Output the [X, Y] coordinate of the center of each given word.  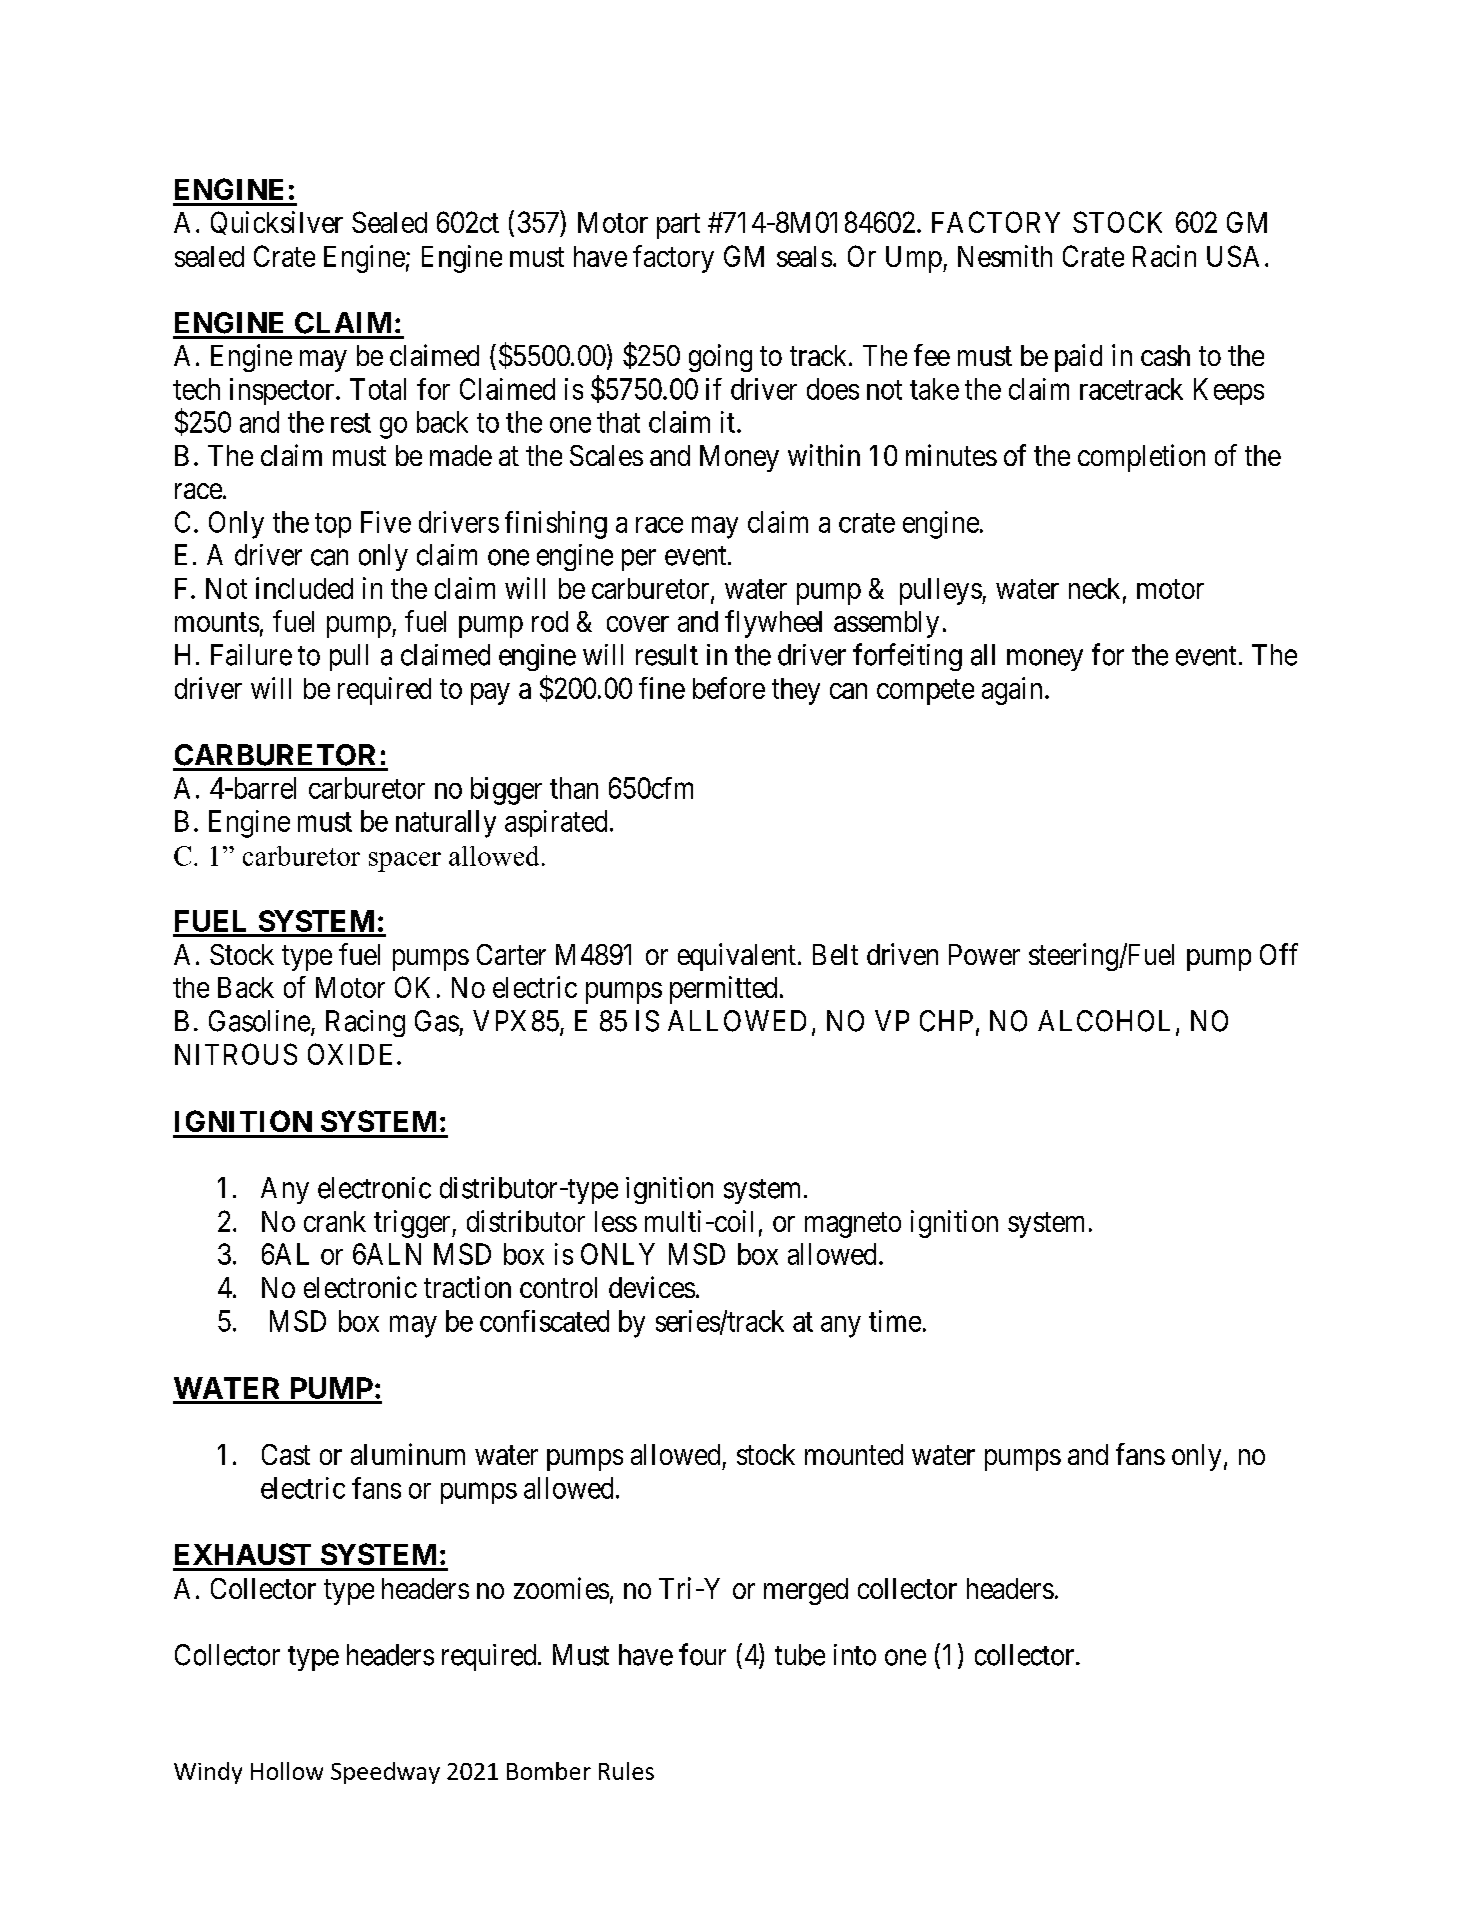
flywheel [773, 624]
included [304, 588]
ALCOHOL [1107, 1022]
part [678, 226]
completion [1141, 458]
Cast [286, 1454]
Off [1279, 954]
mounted [854, 1454]
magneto [853, 1225]
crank [335, 1221]
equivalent [737, 957]
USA [1233, 256]
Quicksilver [277, 223]
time [895, 1321]
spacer [405, 862]
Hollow [287, 1771]
